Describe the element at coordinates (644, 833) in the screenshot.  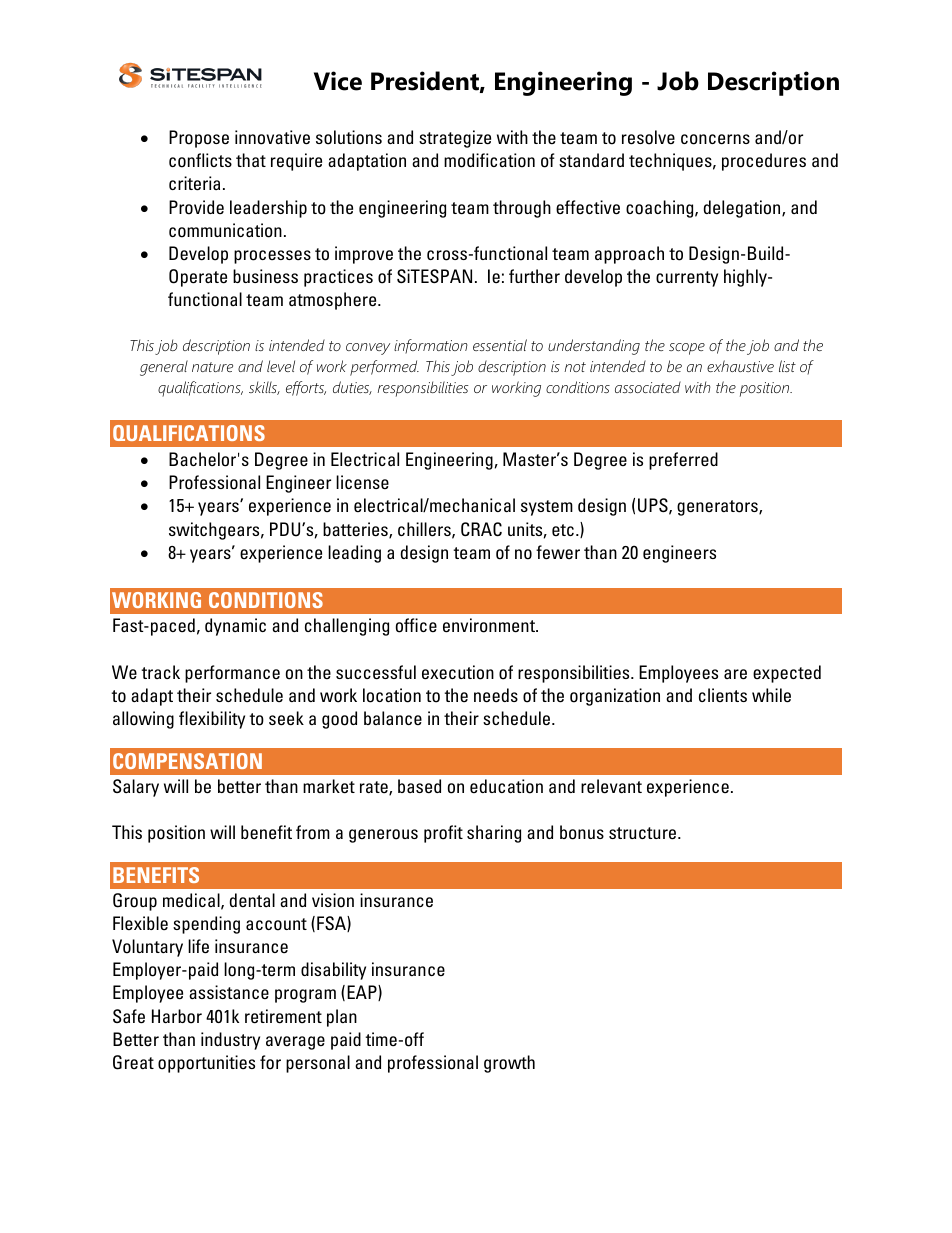
I see `structure` at that location.
